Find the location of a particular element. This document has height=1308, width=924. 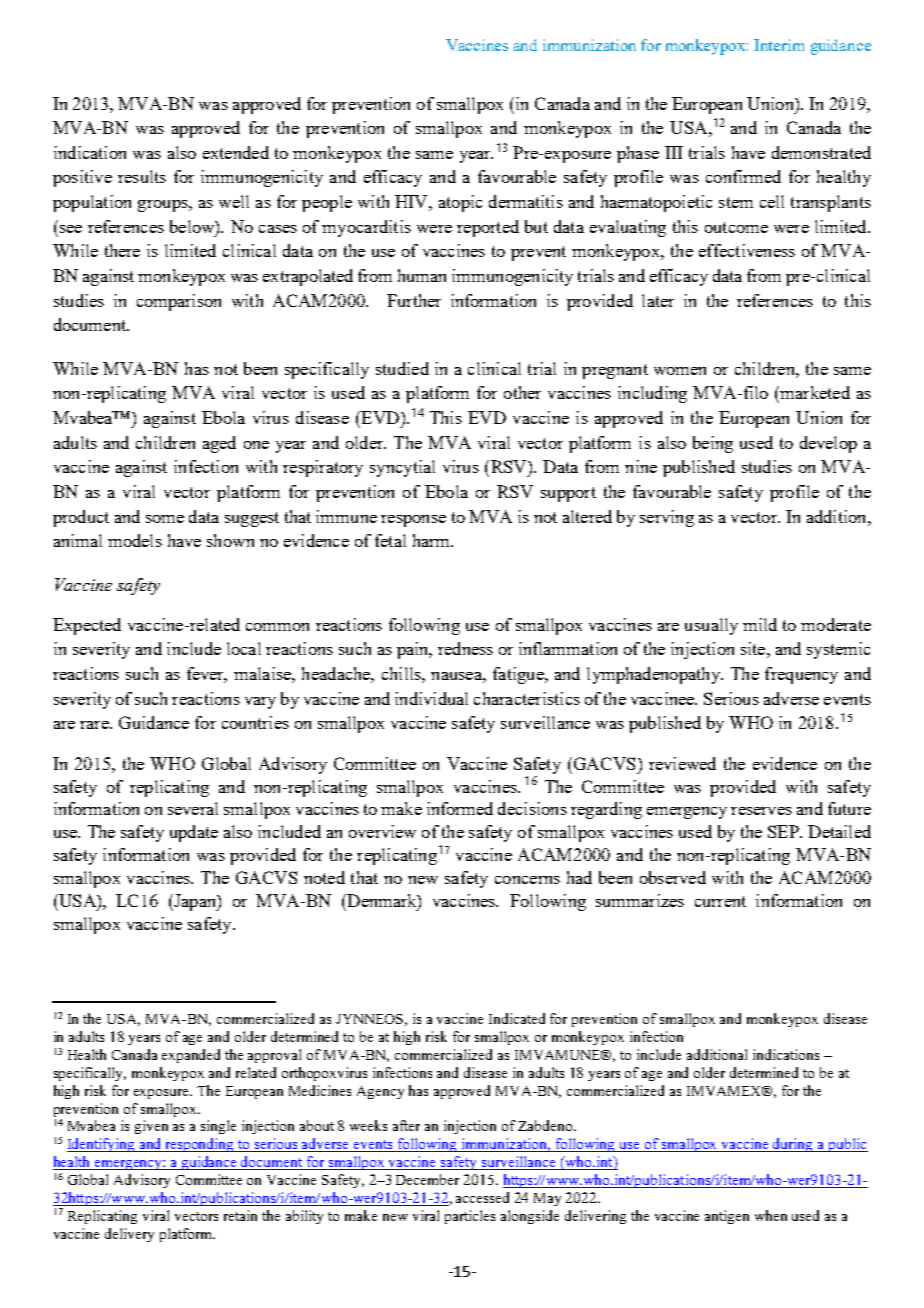

delivery is located at coordinates (129, 1235).
